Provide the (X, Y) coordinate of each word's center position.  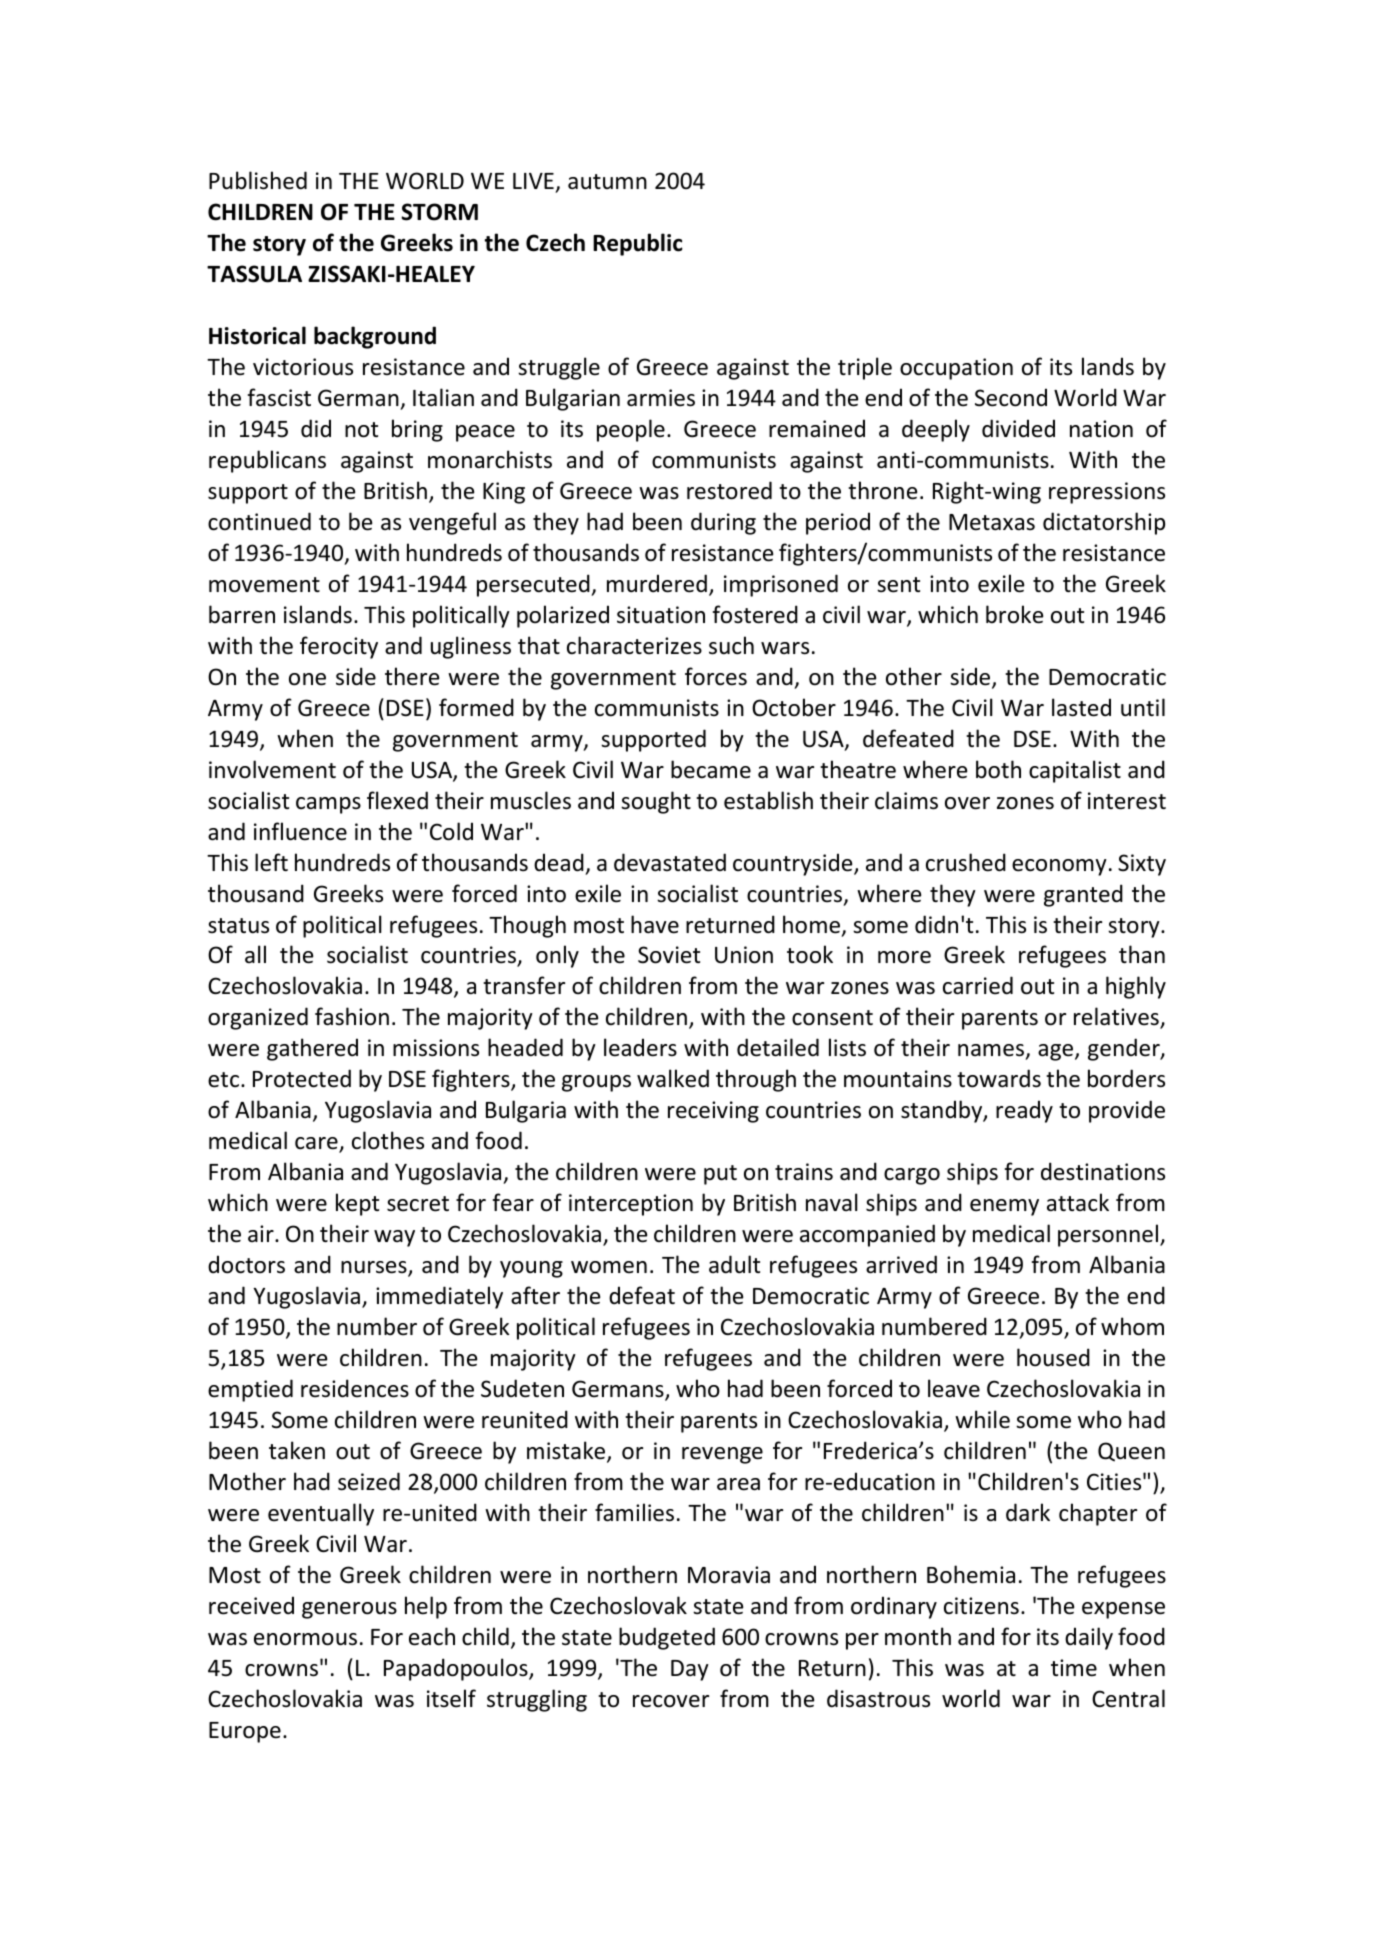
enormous (305, 1639)
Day (690, 1670)
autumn (607, 182)
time (1074, 1668)
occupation (956, 369)
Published (258, 180)
